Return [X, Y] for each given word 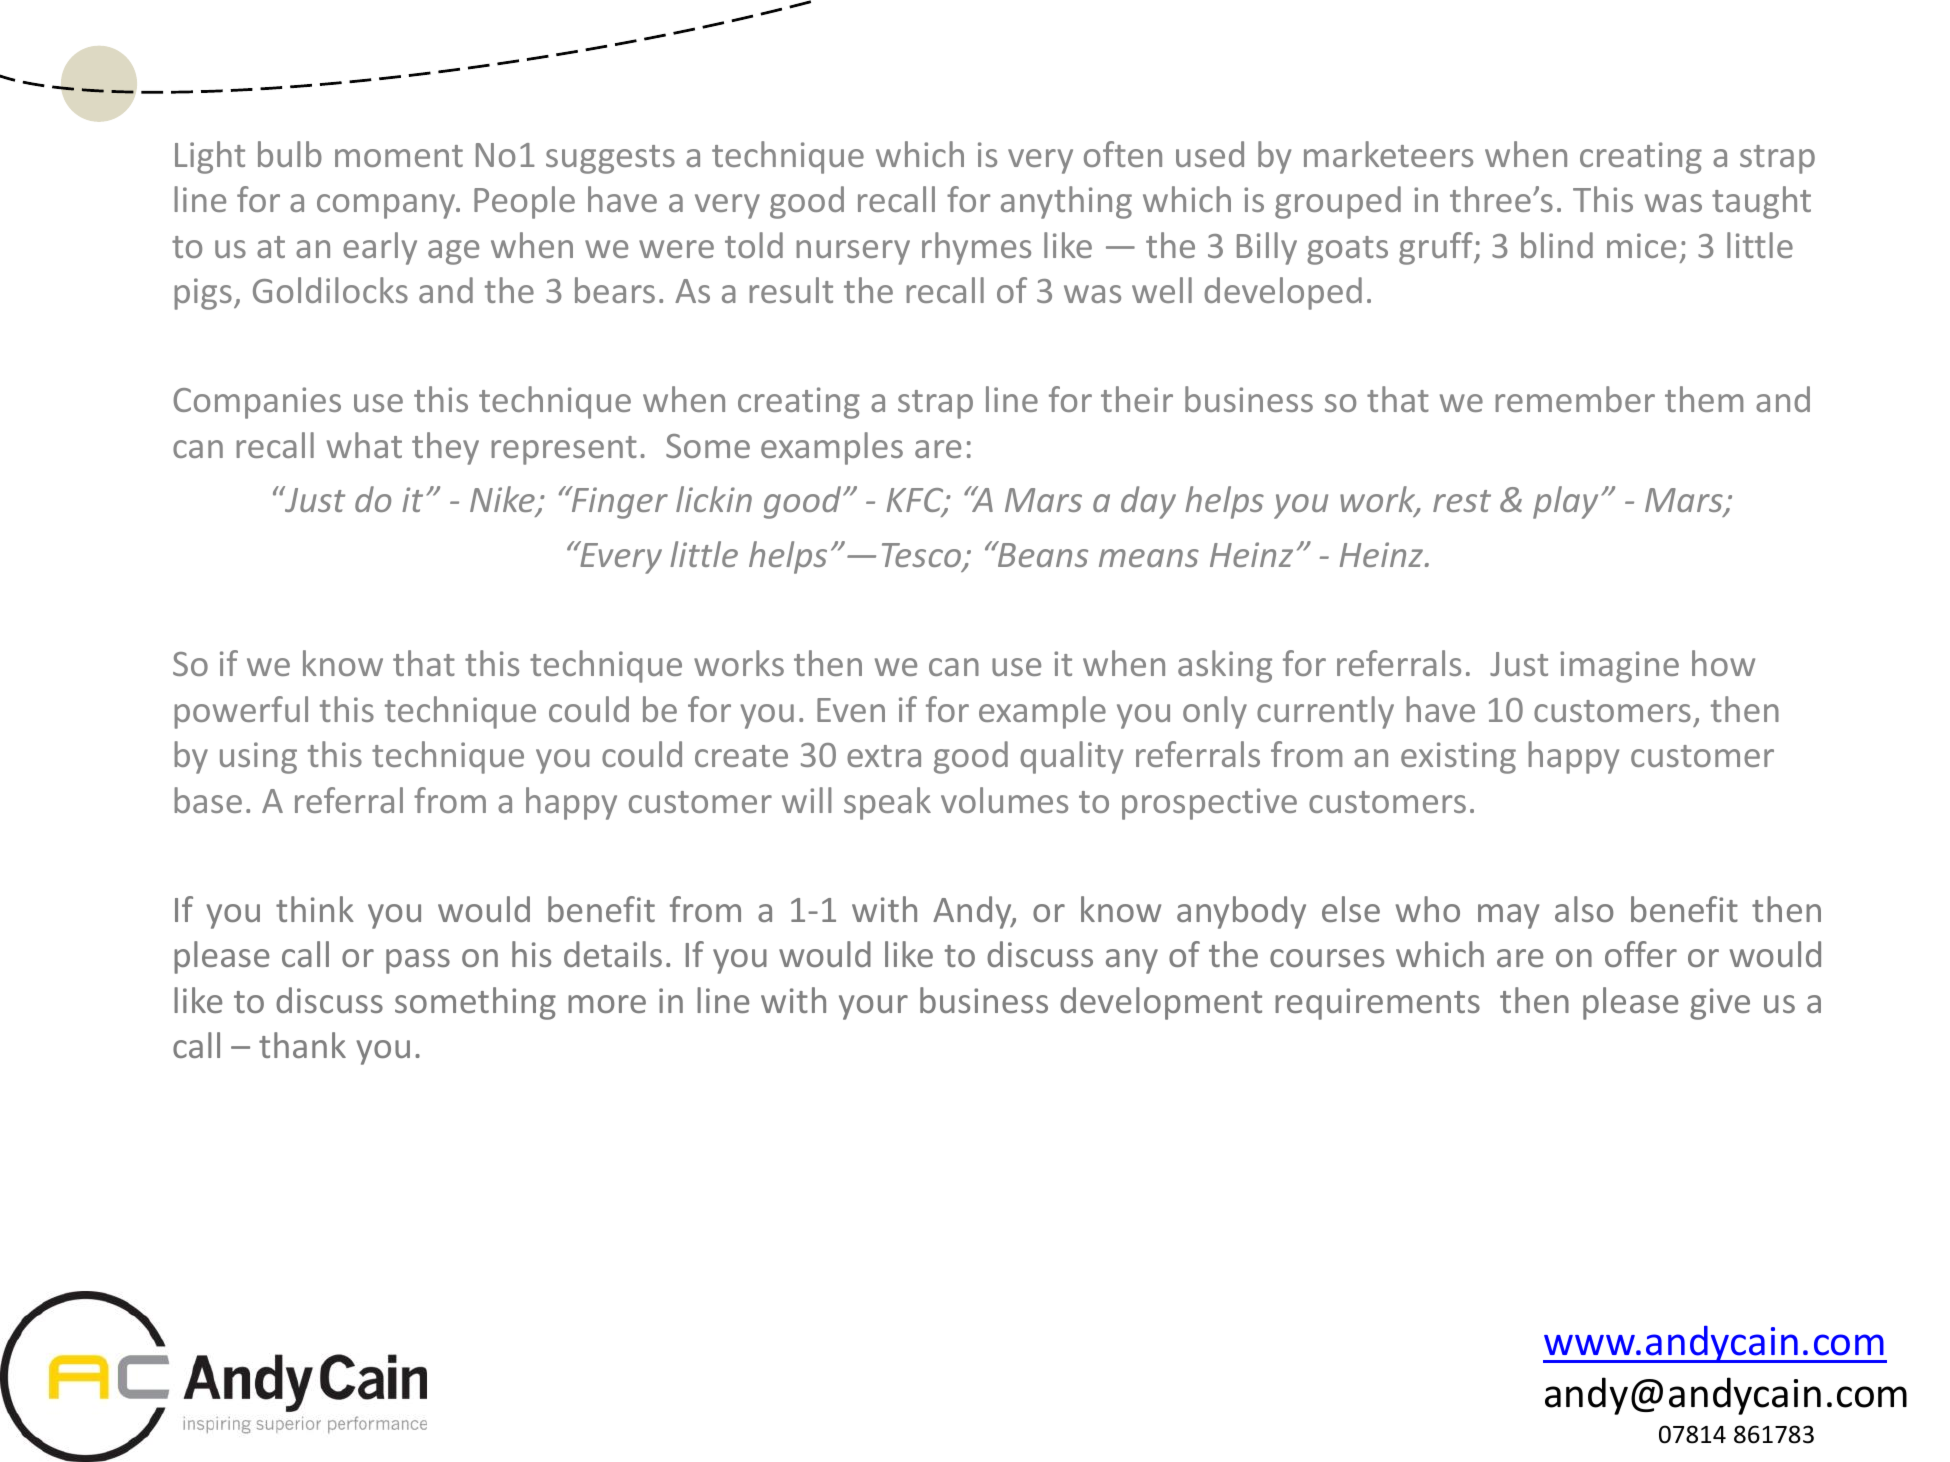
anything [1066, 202]
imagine [1619, 667]
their [1137, 399]
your [873, 1007]
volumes [1004, 800]
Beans [1042, 554]
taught [1761, 202]
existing [1458, 758]
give [1720, 1004]
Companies [257, 403]
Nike [503, 501]
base [208, 800]
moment [399, 156]
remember [1575, 399]
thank [302, 1045]
